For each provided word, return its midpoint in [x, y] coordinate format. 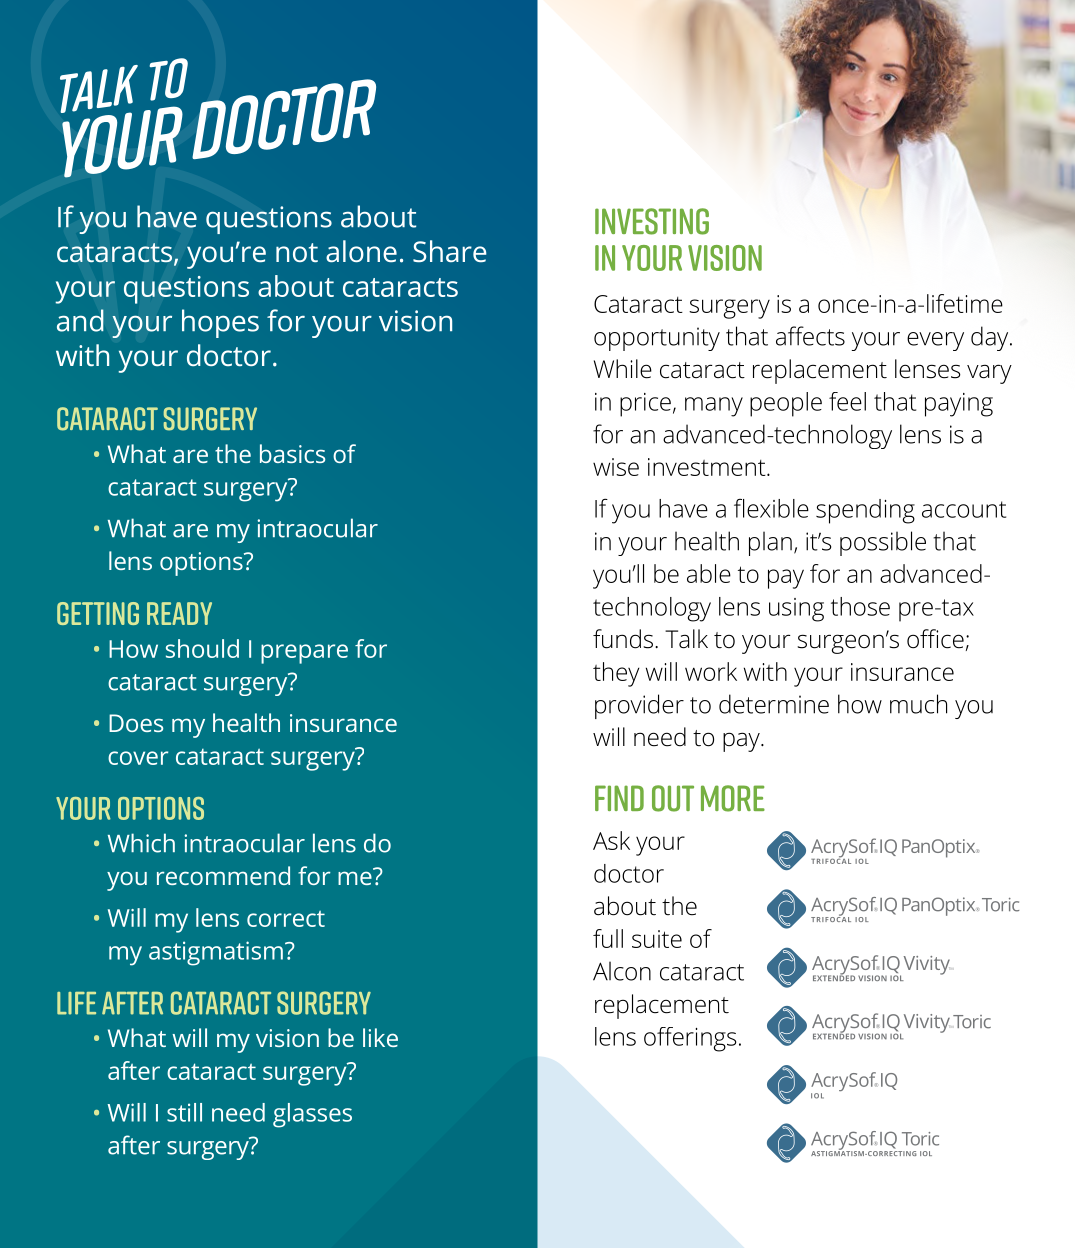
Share [450, 251]
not [297, 252]
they [616, 674]
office [935, 639]
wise [616, 467]
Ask [611, 840]
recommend [223, 875]
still [184, 1112]
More [733, 798]
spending [865, 511]
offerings [690, 1039]
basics [292, 453]
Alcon [622, 971]
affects [810, 336]
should [202, 648]
